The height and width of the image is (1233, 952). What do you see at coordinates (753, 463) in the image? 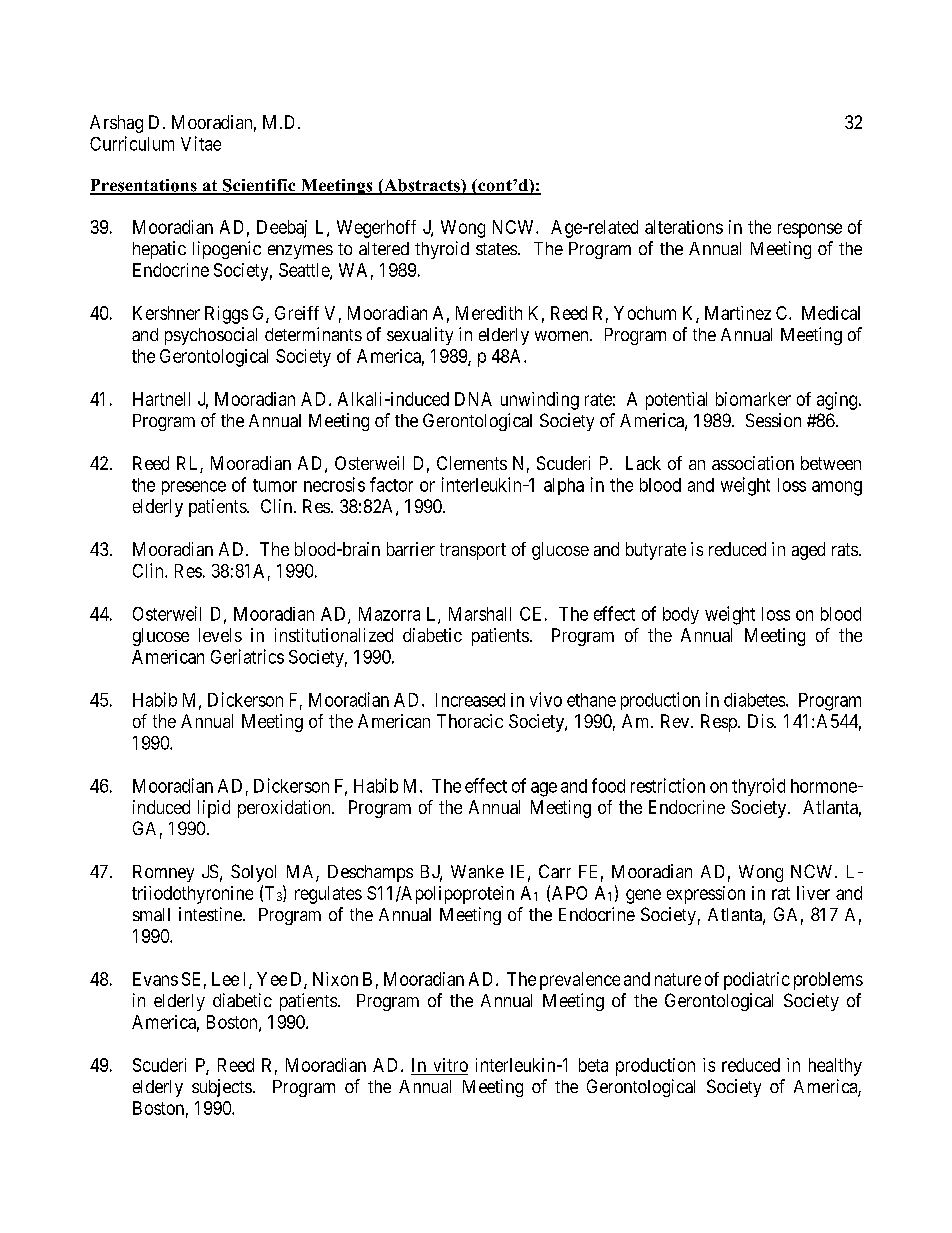
I see `association` at bounding box center [753, 463].
